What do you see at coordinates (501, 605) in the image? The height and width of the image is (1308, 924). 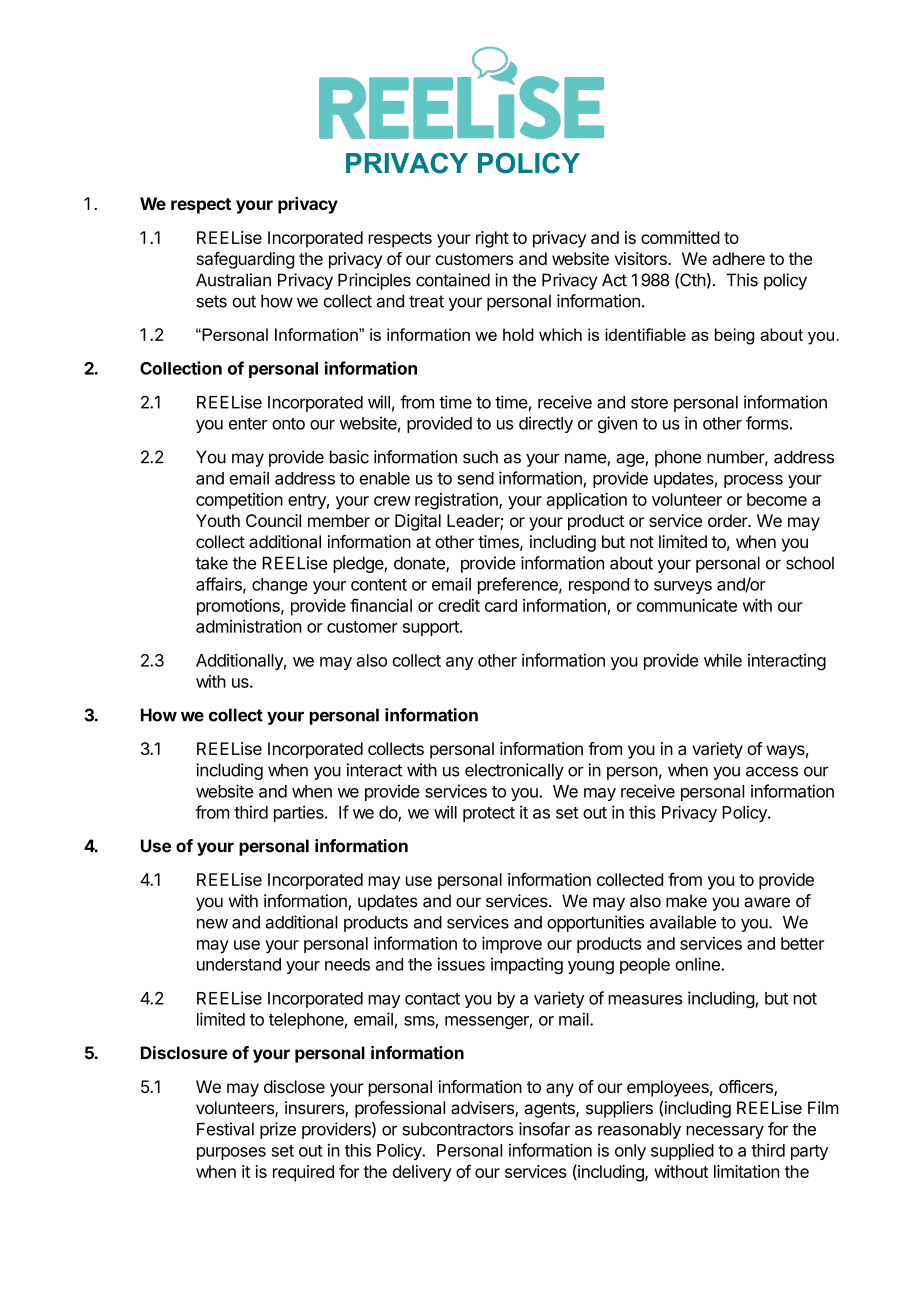 I see `card` at bounding box center [501, 605].
